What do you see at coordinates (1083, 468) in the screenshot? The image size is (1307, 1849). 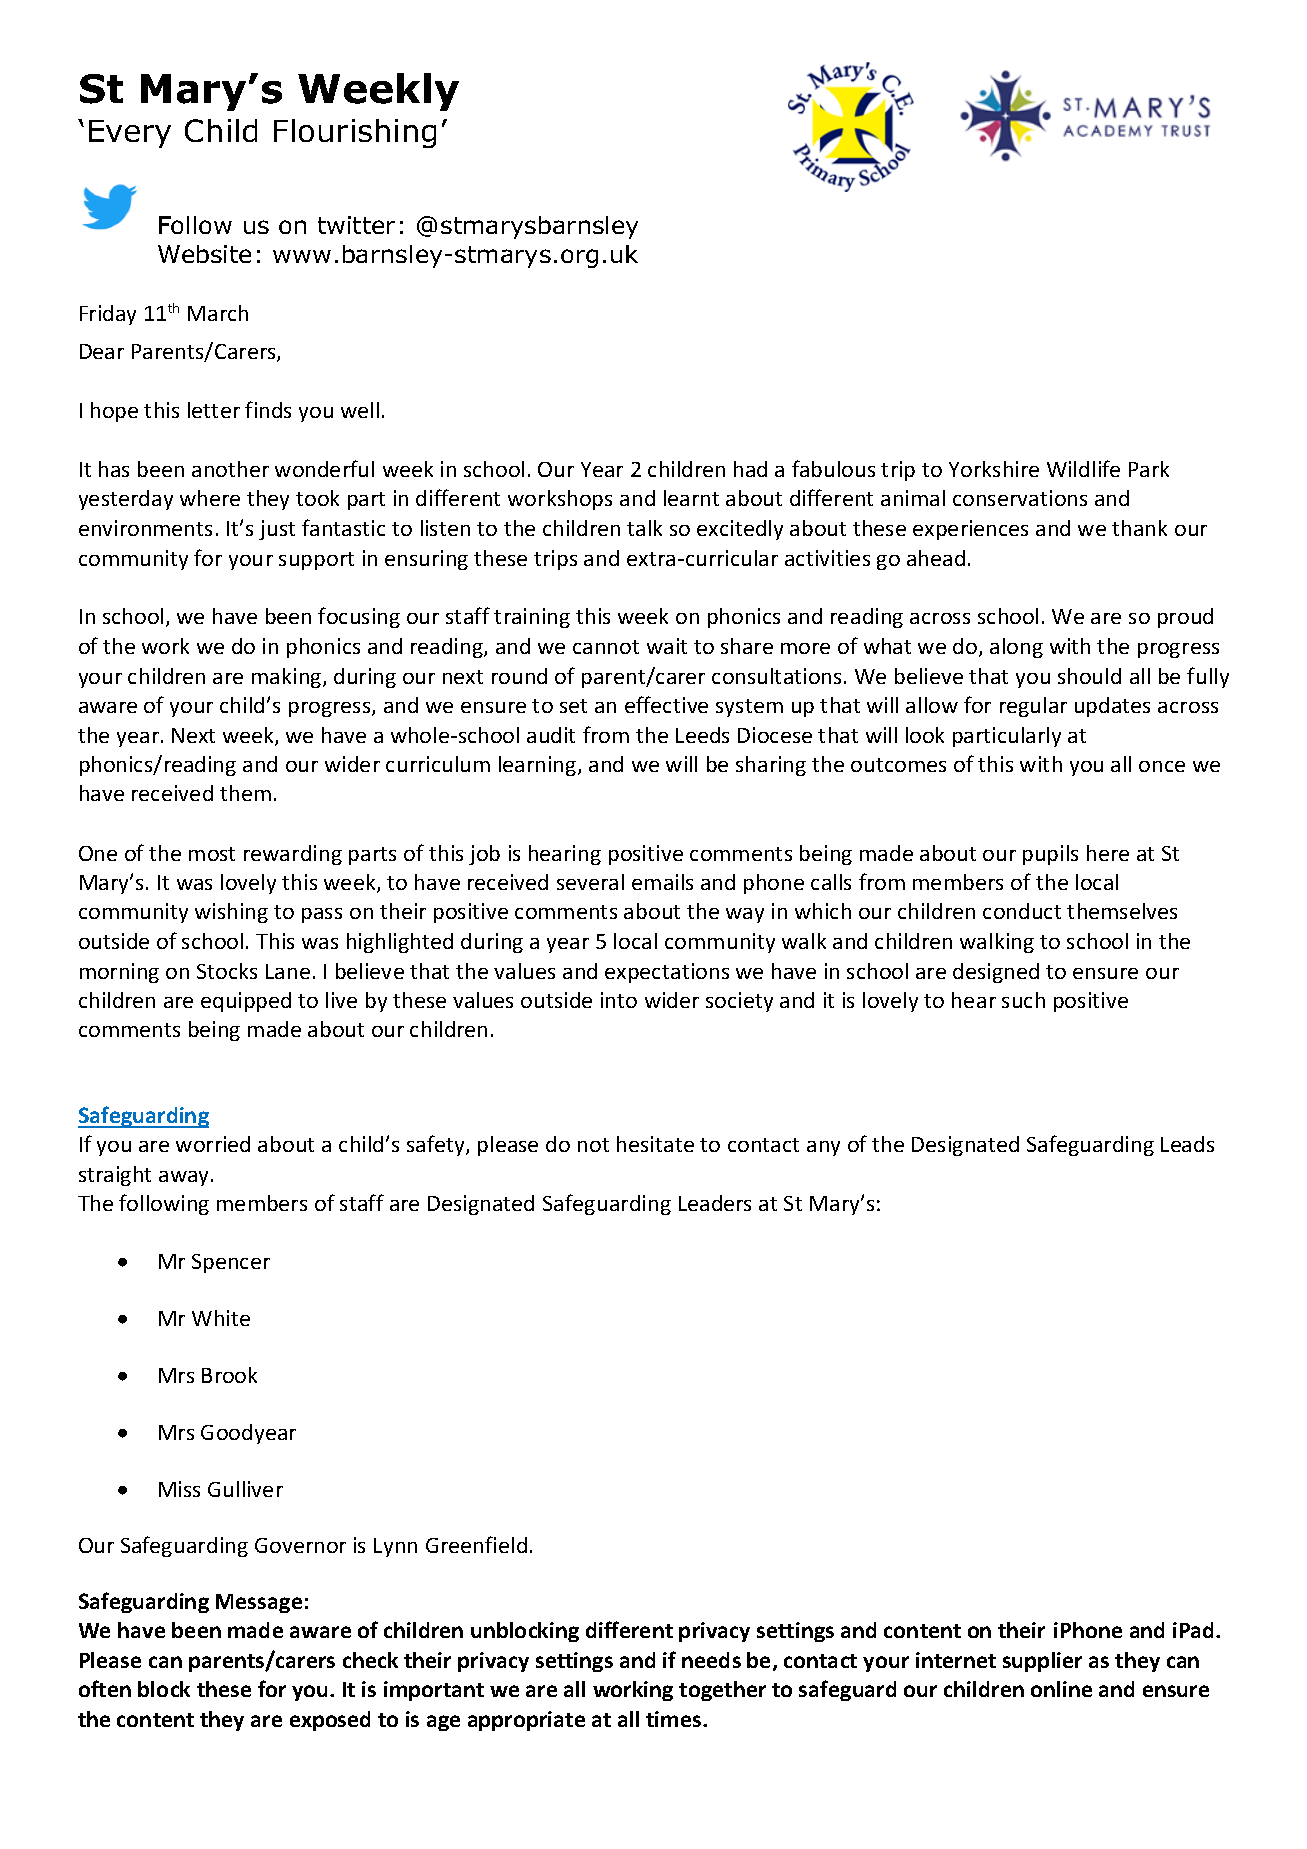 I see `Wildlife` at bounding box center [1083, 468].
